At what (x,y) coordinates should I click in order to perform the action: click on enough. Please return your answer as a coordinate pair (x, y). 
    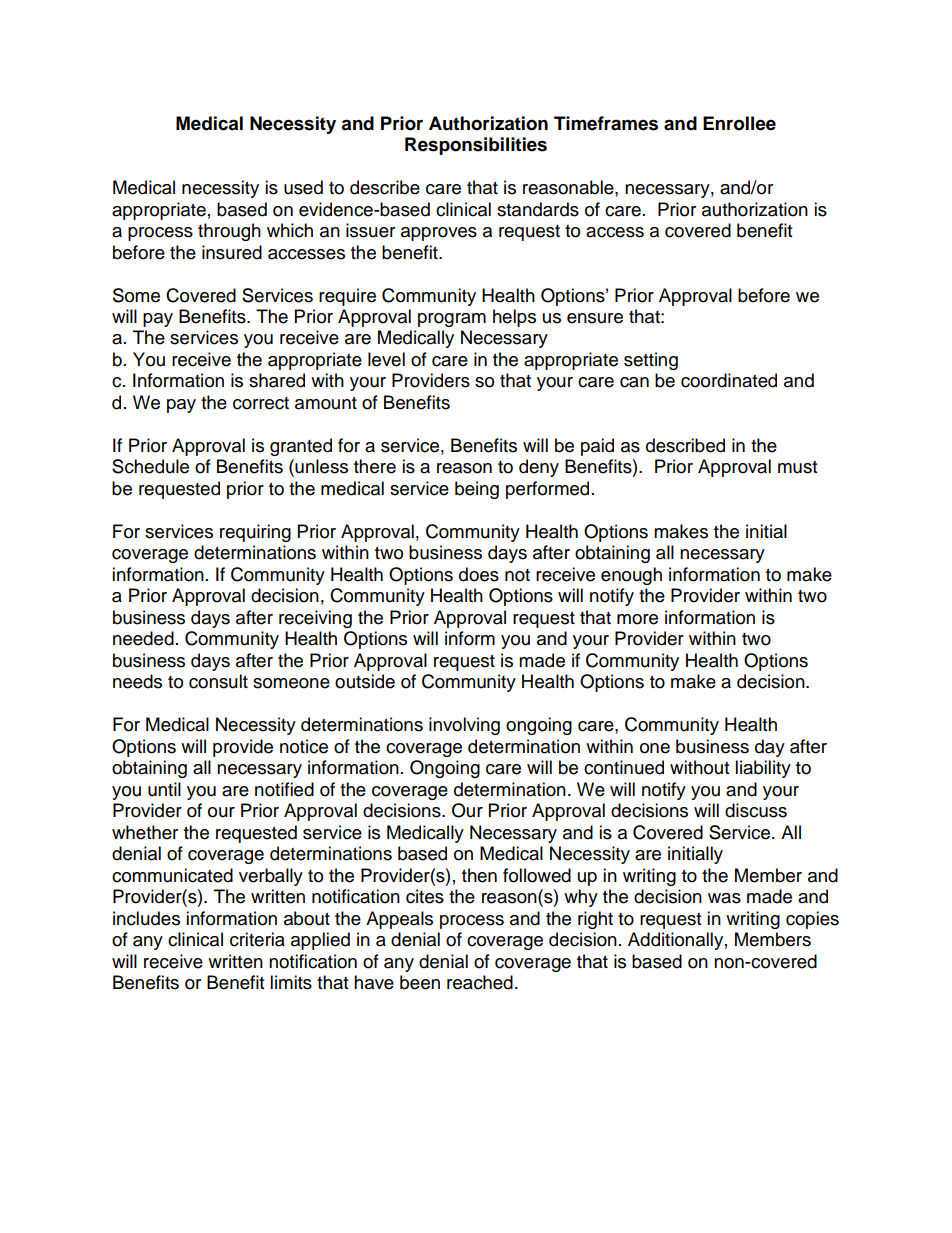
    Looking at the image, I should click on (631, 576).
